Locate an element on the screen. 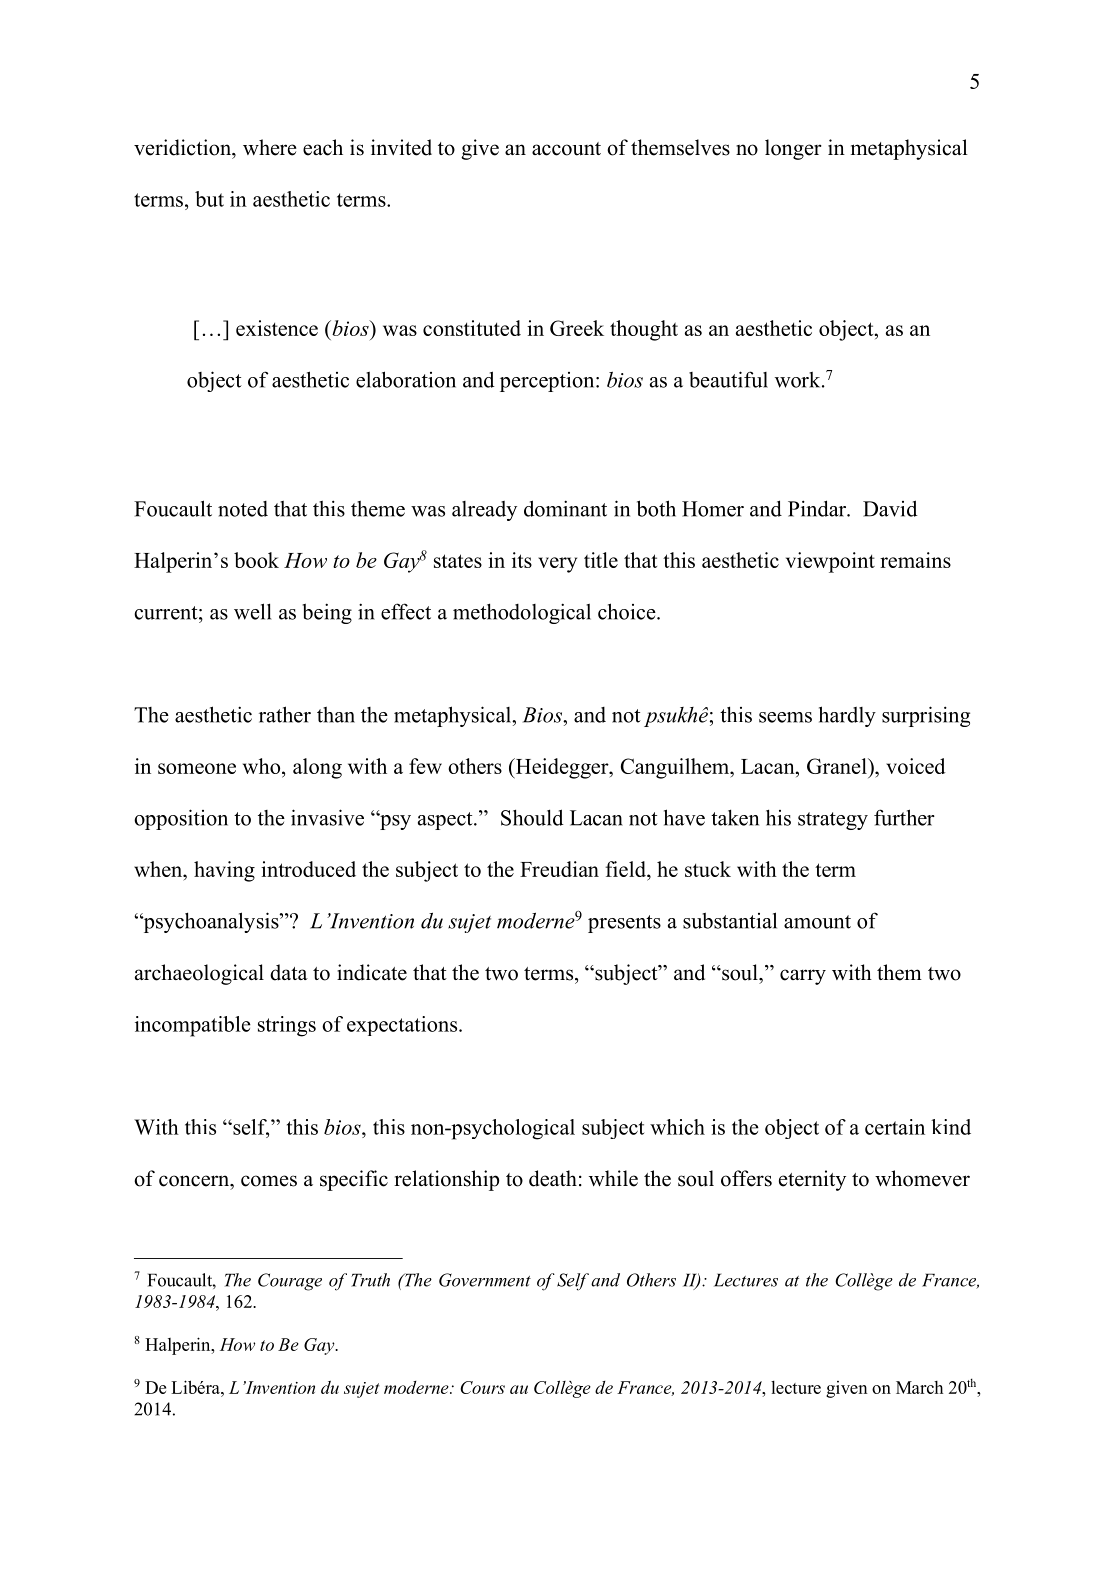 The image size is (1111, 1571). voiced is located at coordinates (916, 766).
